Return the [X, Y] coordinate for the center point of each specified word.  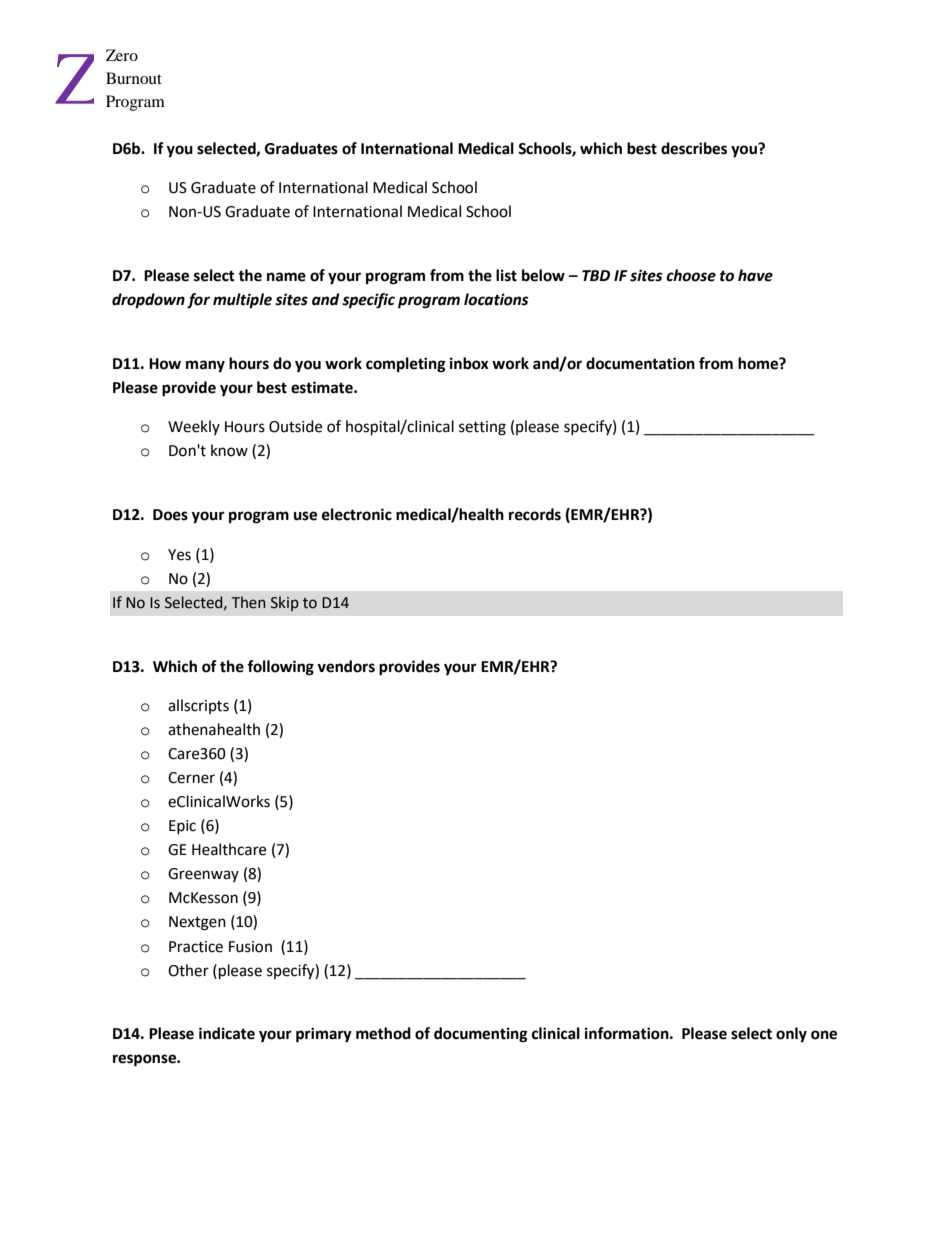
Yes [179, 555]
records [535, 514]
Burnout [134, 78]
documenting [481, 1035]
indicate [227, 1033]
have [755, 275]
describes [694, 148]
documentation [640, 363]
